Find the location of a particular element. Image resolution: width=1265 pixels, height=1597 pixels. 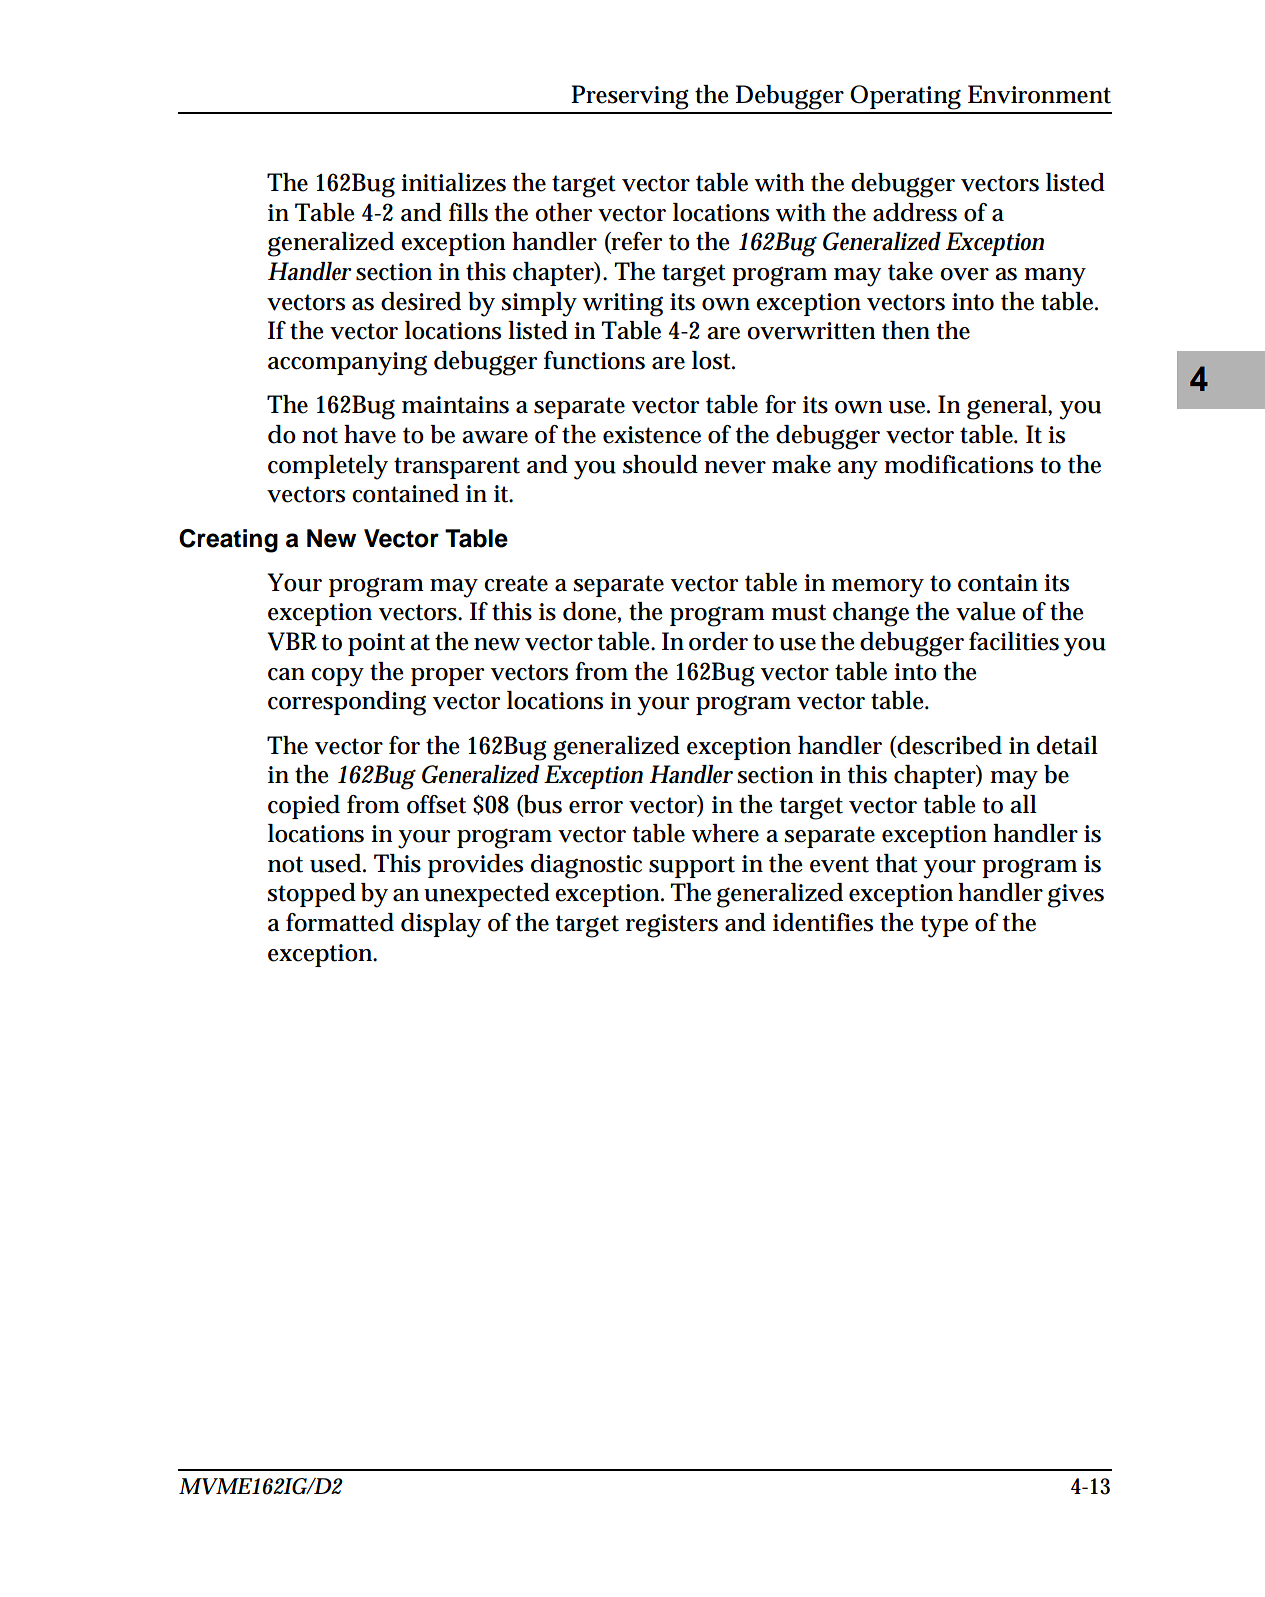

registers is located at coordinates (672, 926).
